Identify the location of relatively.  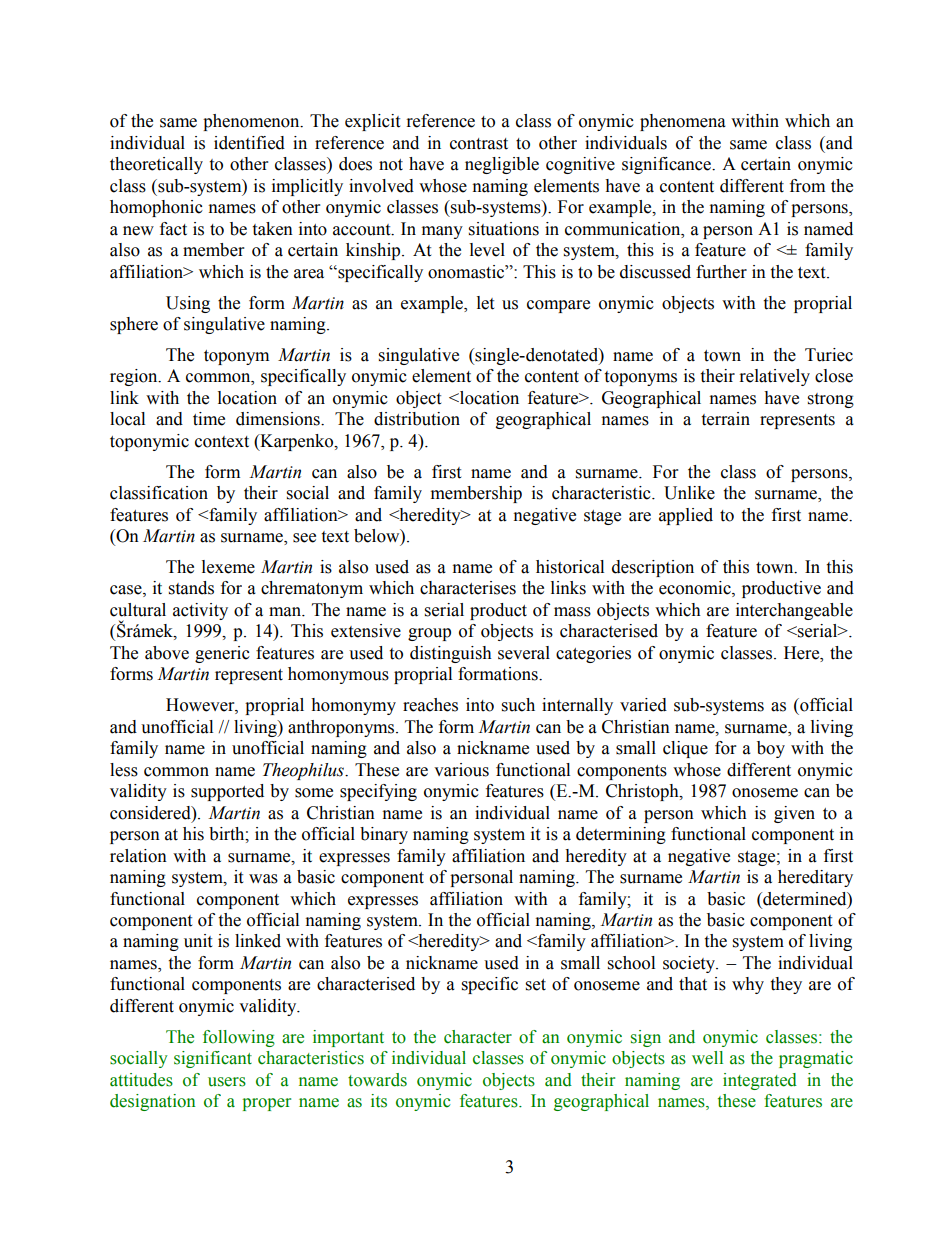
(775, 377).
